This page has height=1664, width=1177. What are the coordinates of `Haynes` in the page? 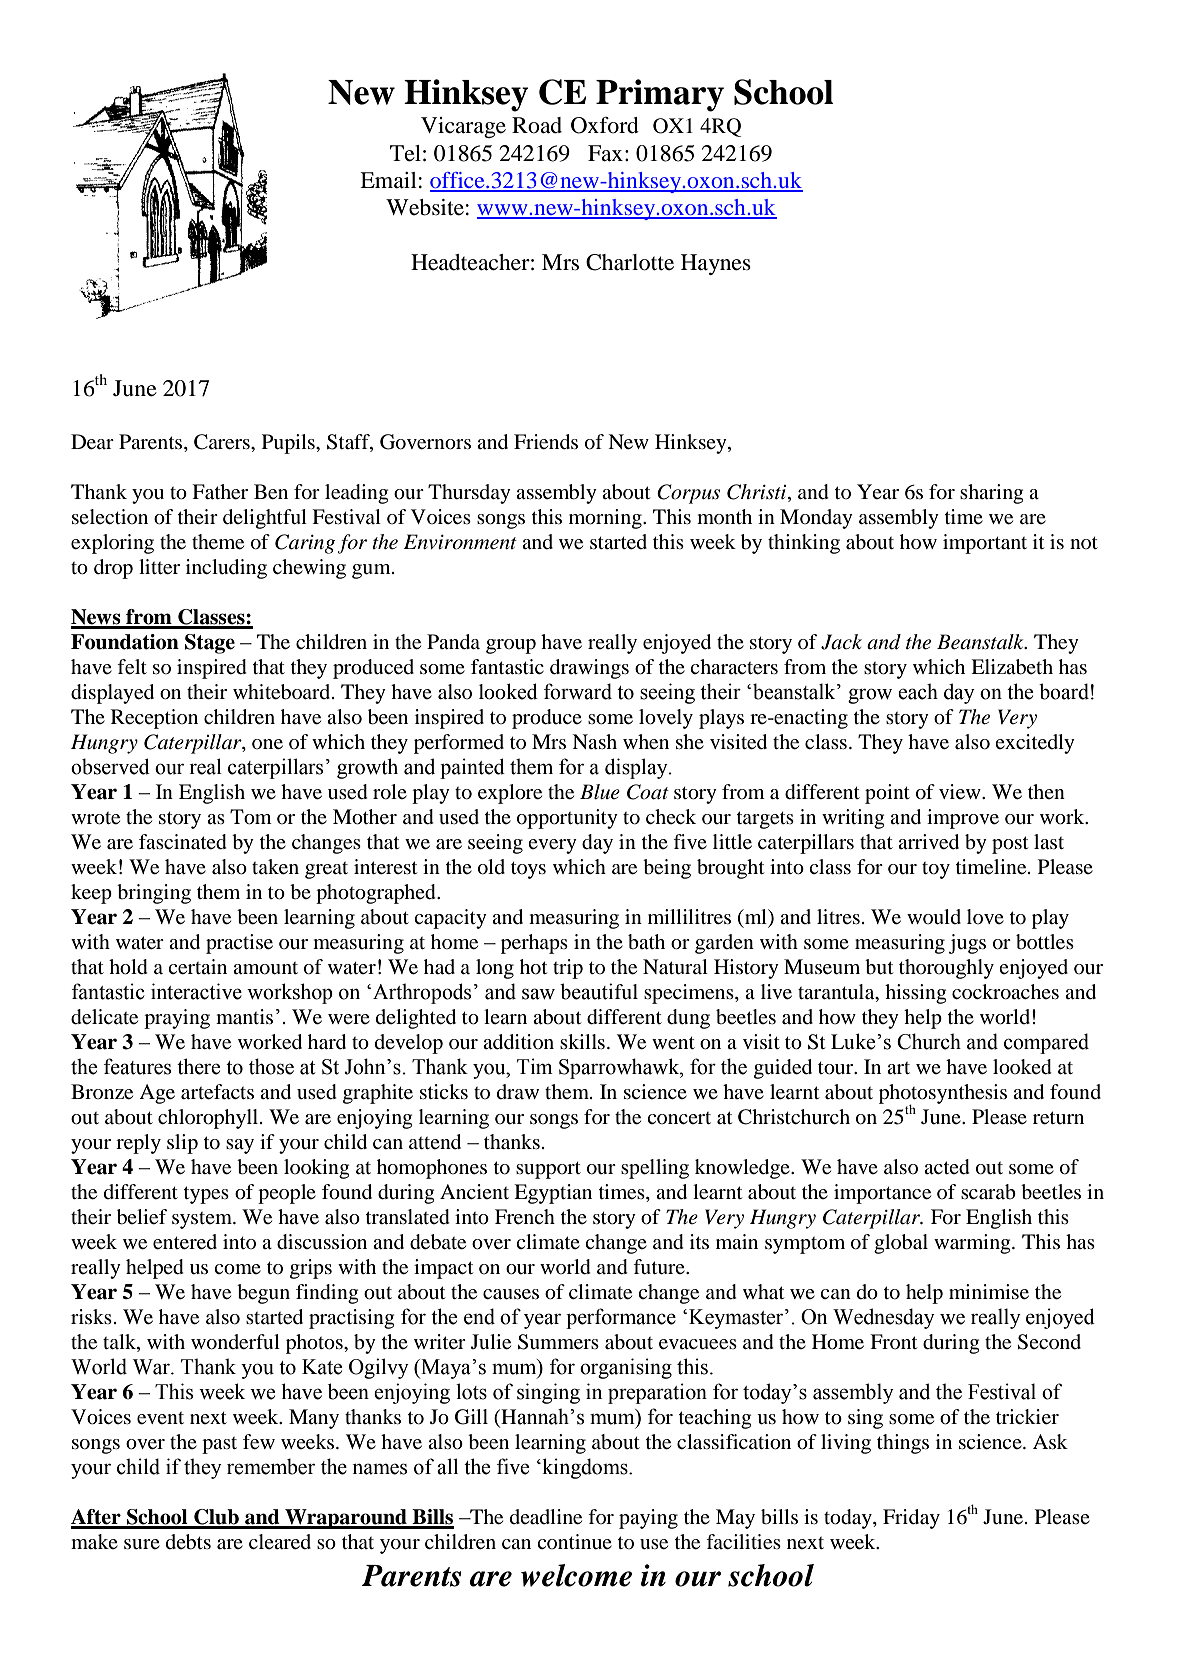 It's located at (716, 264).
